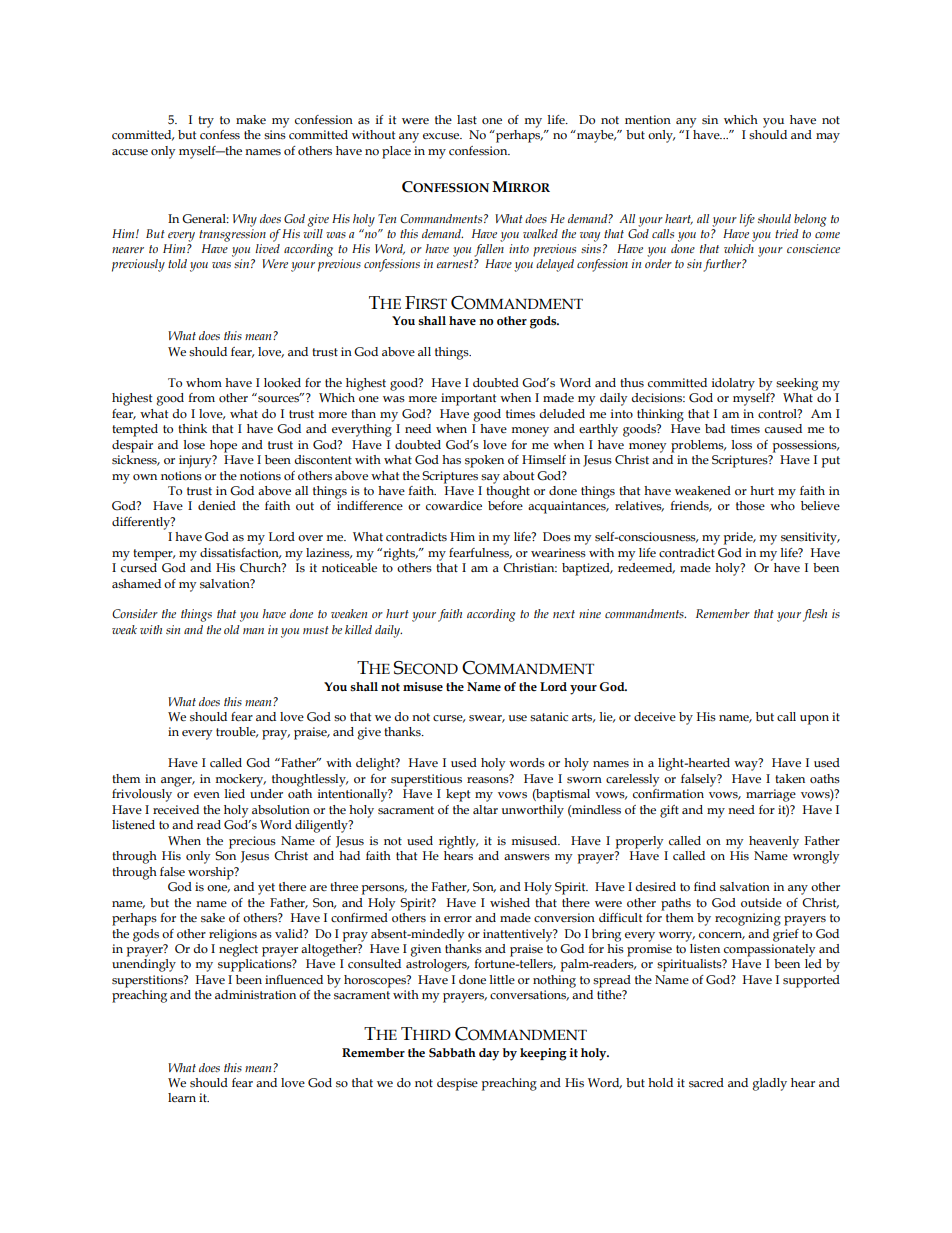 The width and height of the screenshot is (952, 1233). What do you see at coordinates (442, 136) in the screenshot?
I see `excuse` at bounding box center [442, 136].
